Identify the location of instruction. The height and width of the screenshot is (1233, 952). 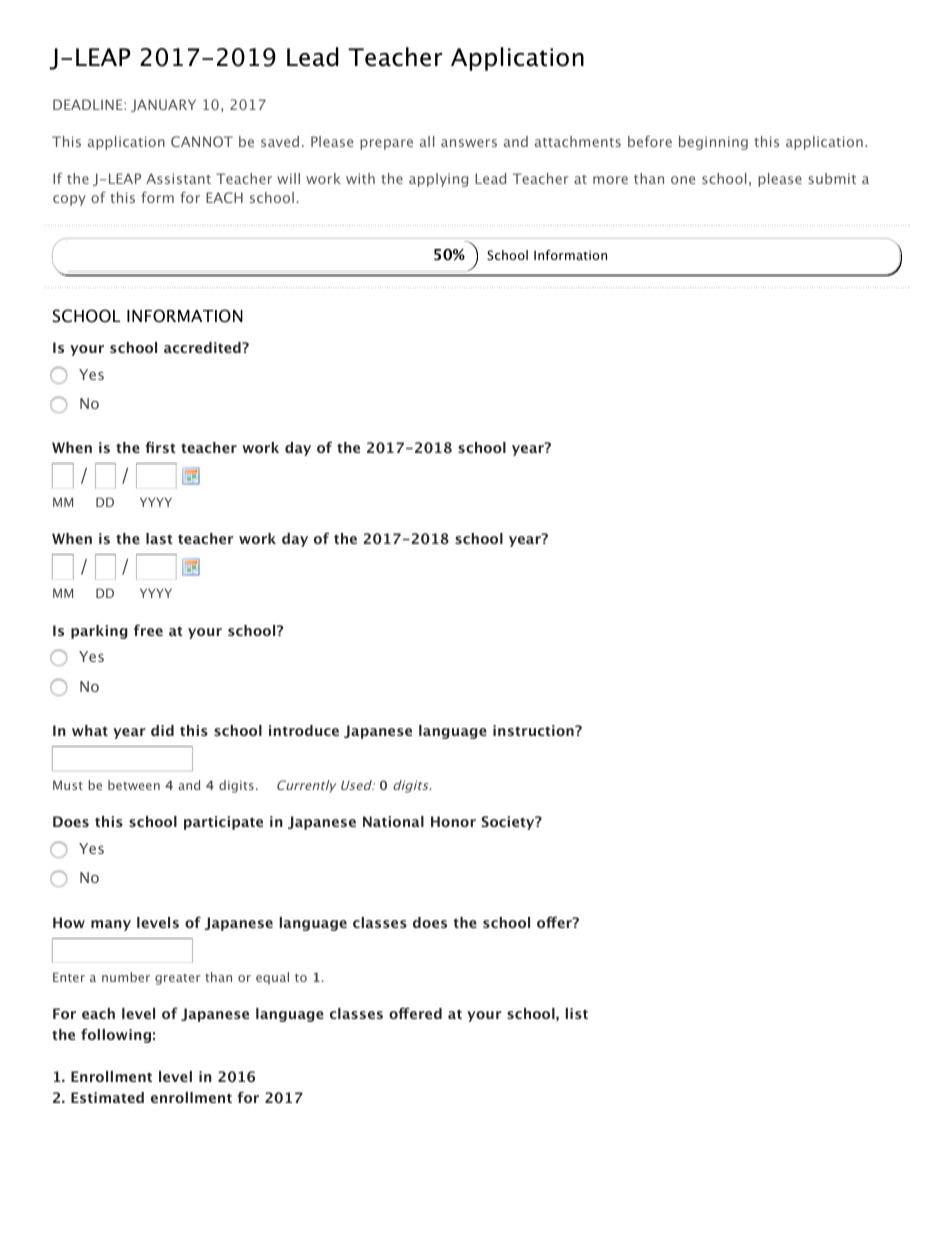
(534, 730).
